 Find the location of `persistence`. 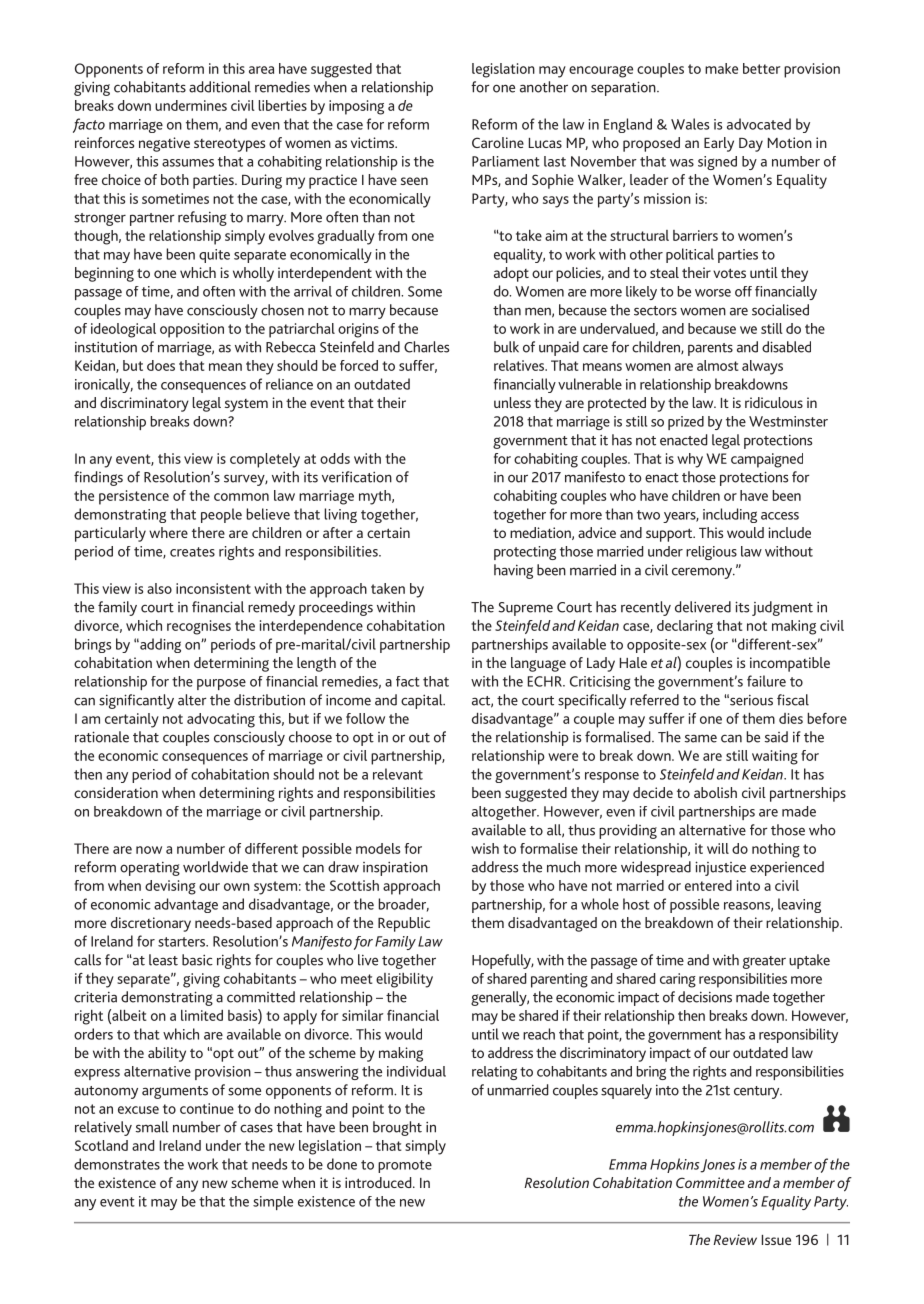

persistence is located at coordinates (134, 497).
